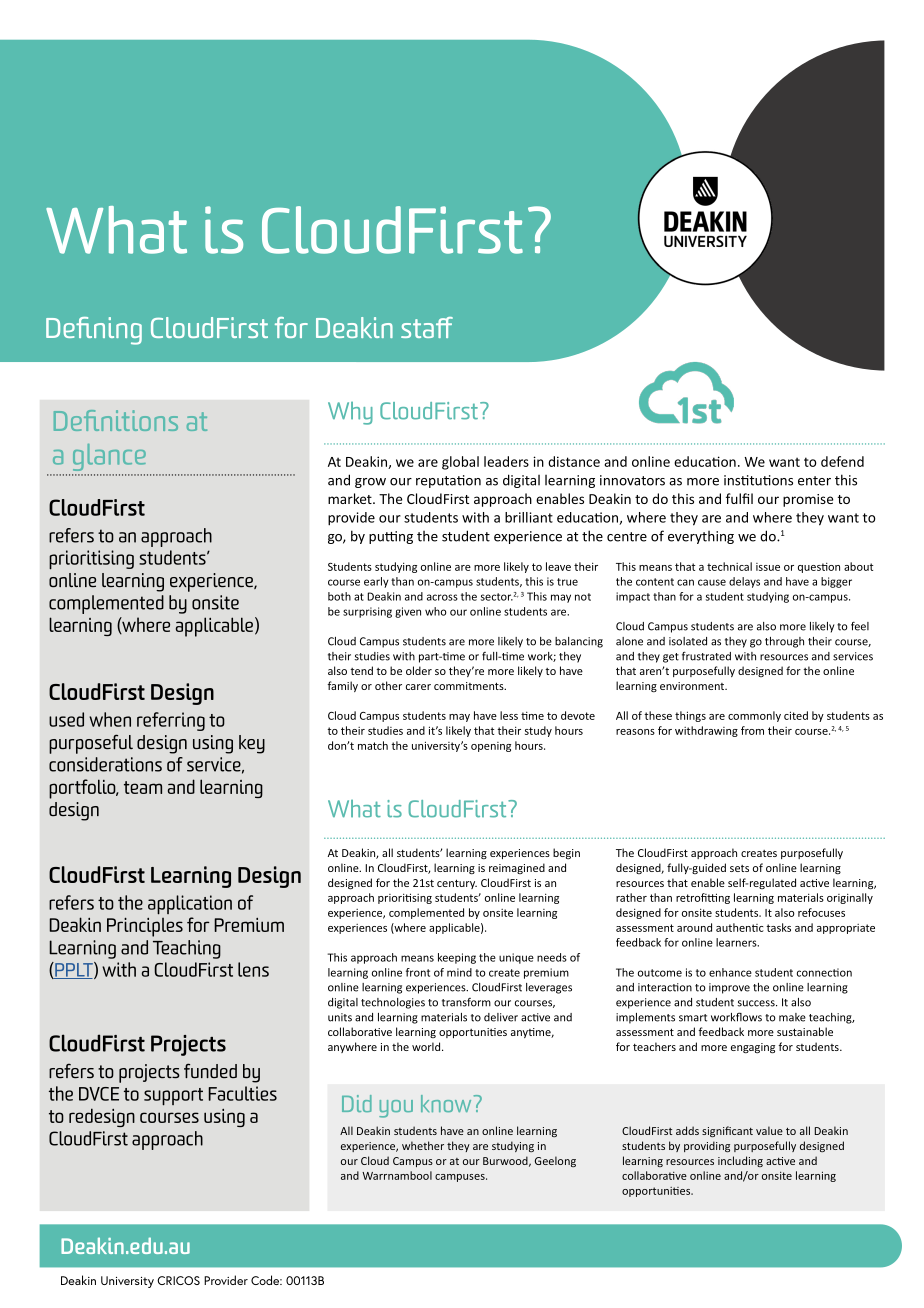  I want to click on staff, so click(427, 327).
